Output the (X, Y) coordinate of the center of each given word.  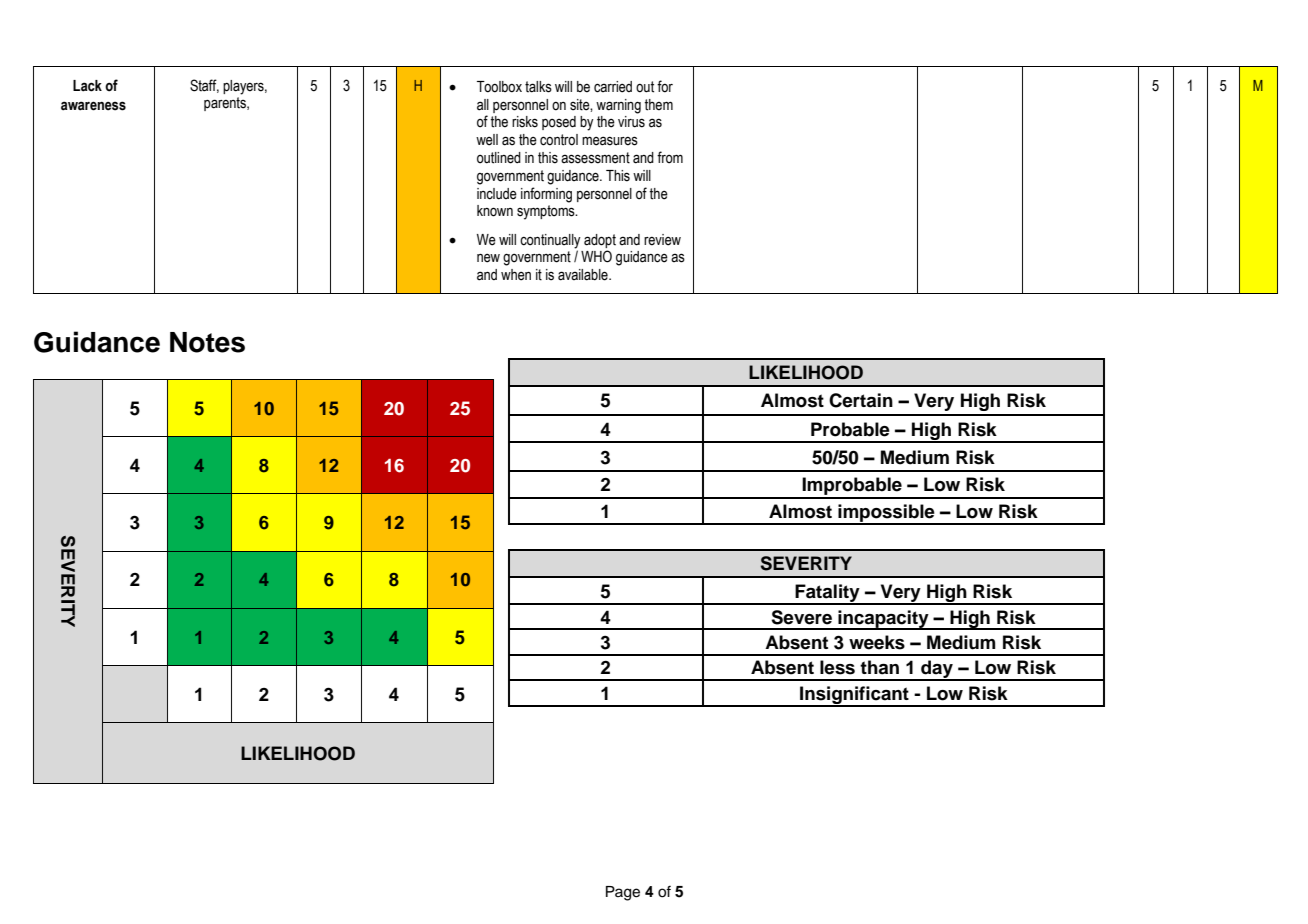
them (658, 105)
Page (623, 893)
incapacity (883, 620)
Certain (861, 400)
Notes (207, 342)
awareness (93, 106)
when (516, 275)
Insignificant (854, 696)
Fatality (827, 594)
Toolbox (499, 87)
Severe (801, 617)
